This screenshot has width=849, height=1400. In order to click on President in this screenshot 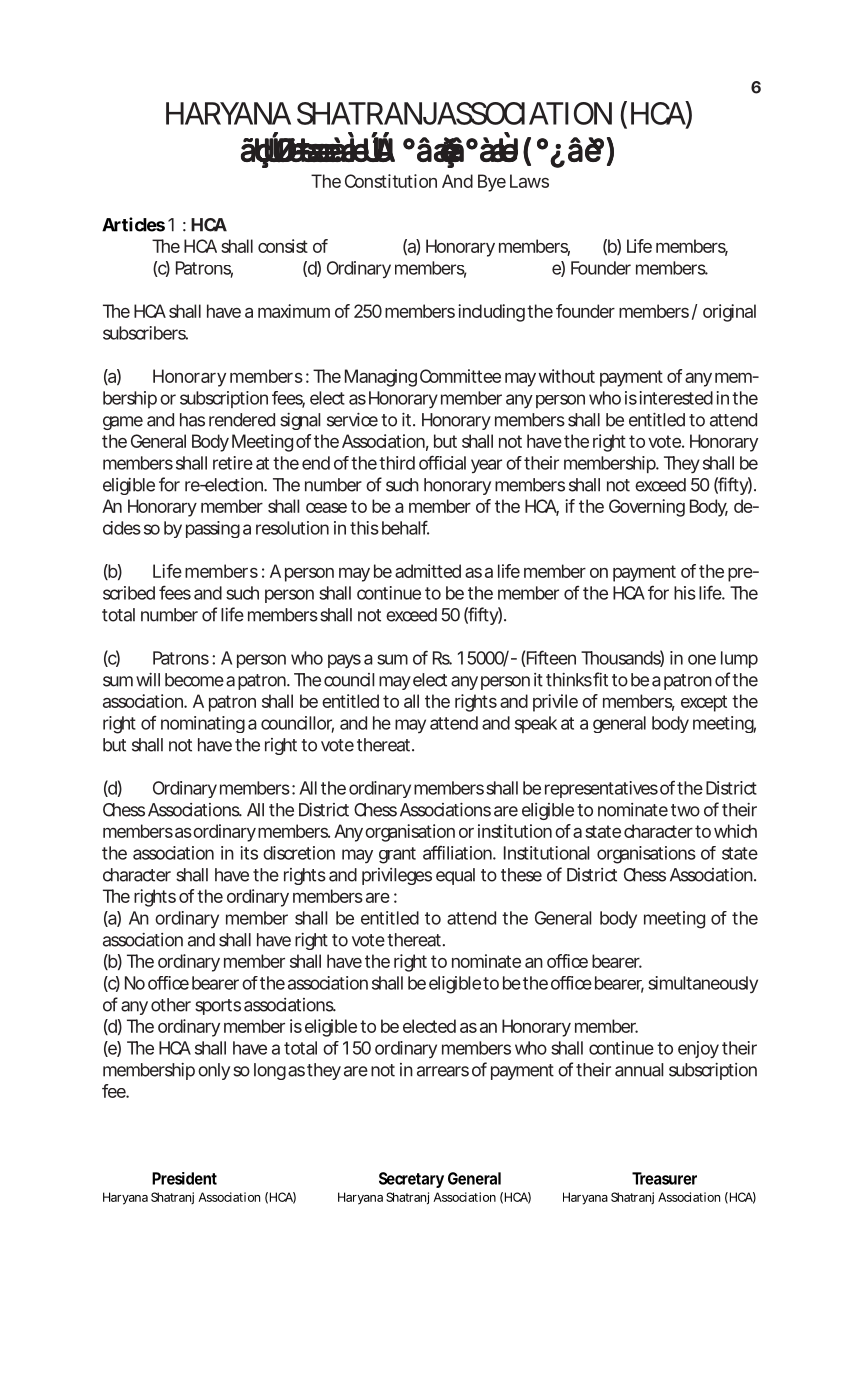, I will do `click(184, 1178)`.
